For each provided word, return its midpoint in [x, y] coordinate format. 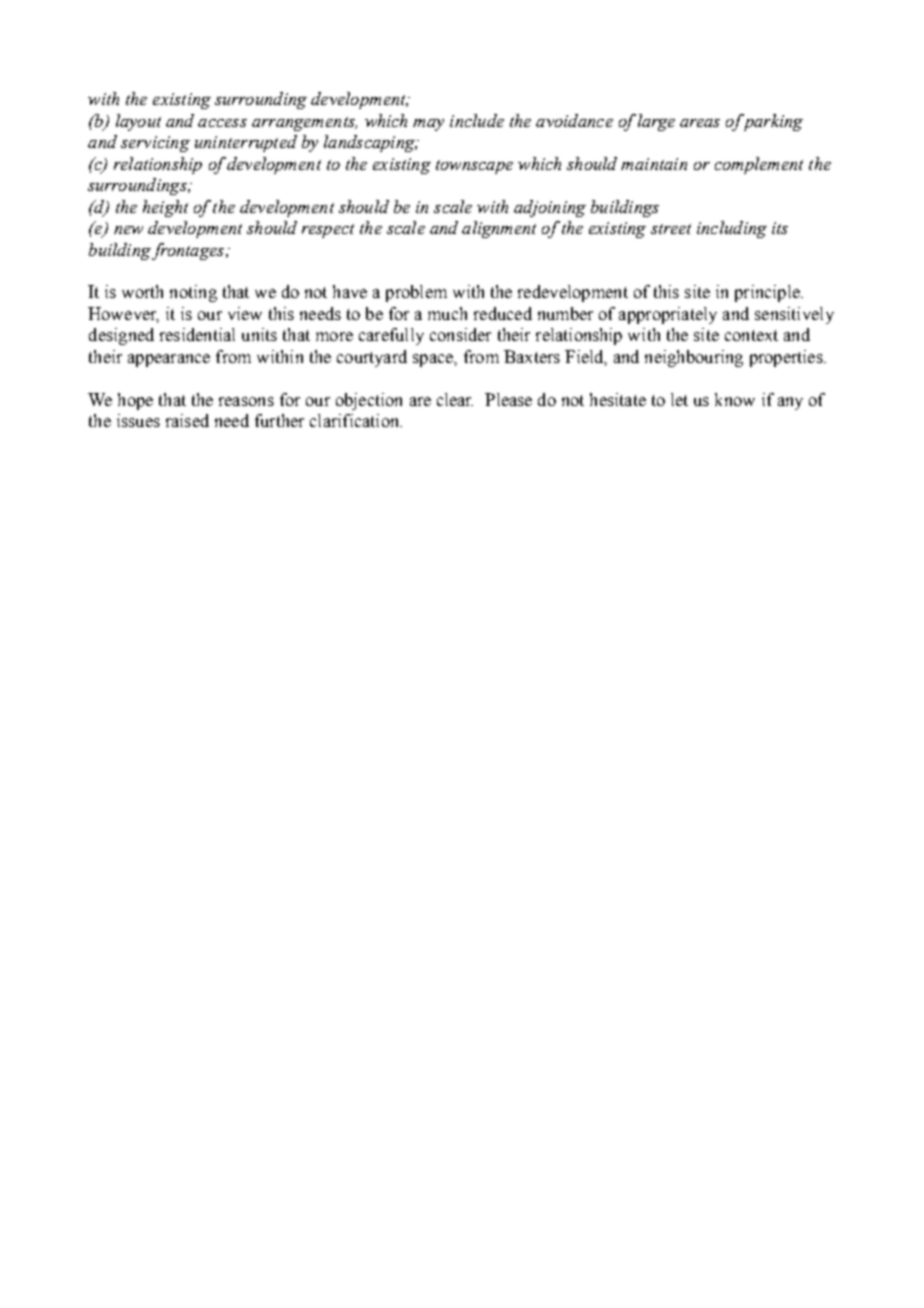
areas [700, 123]
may [428, 125]
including [732, 229]
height [165, 208]
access [222, 123]
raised [187, 420]
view [245, 313]
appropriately [668, 315]
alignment [499, 229]
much [447, 313]
